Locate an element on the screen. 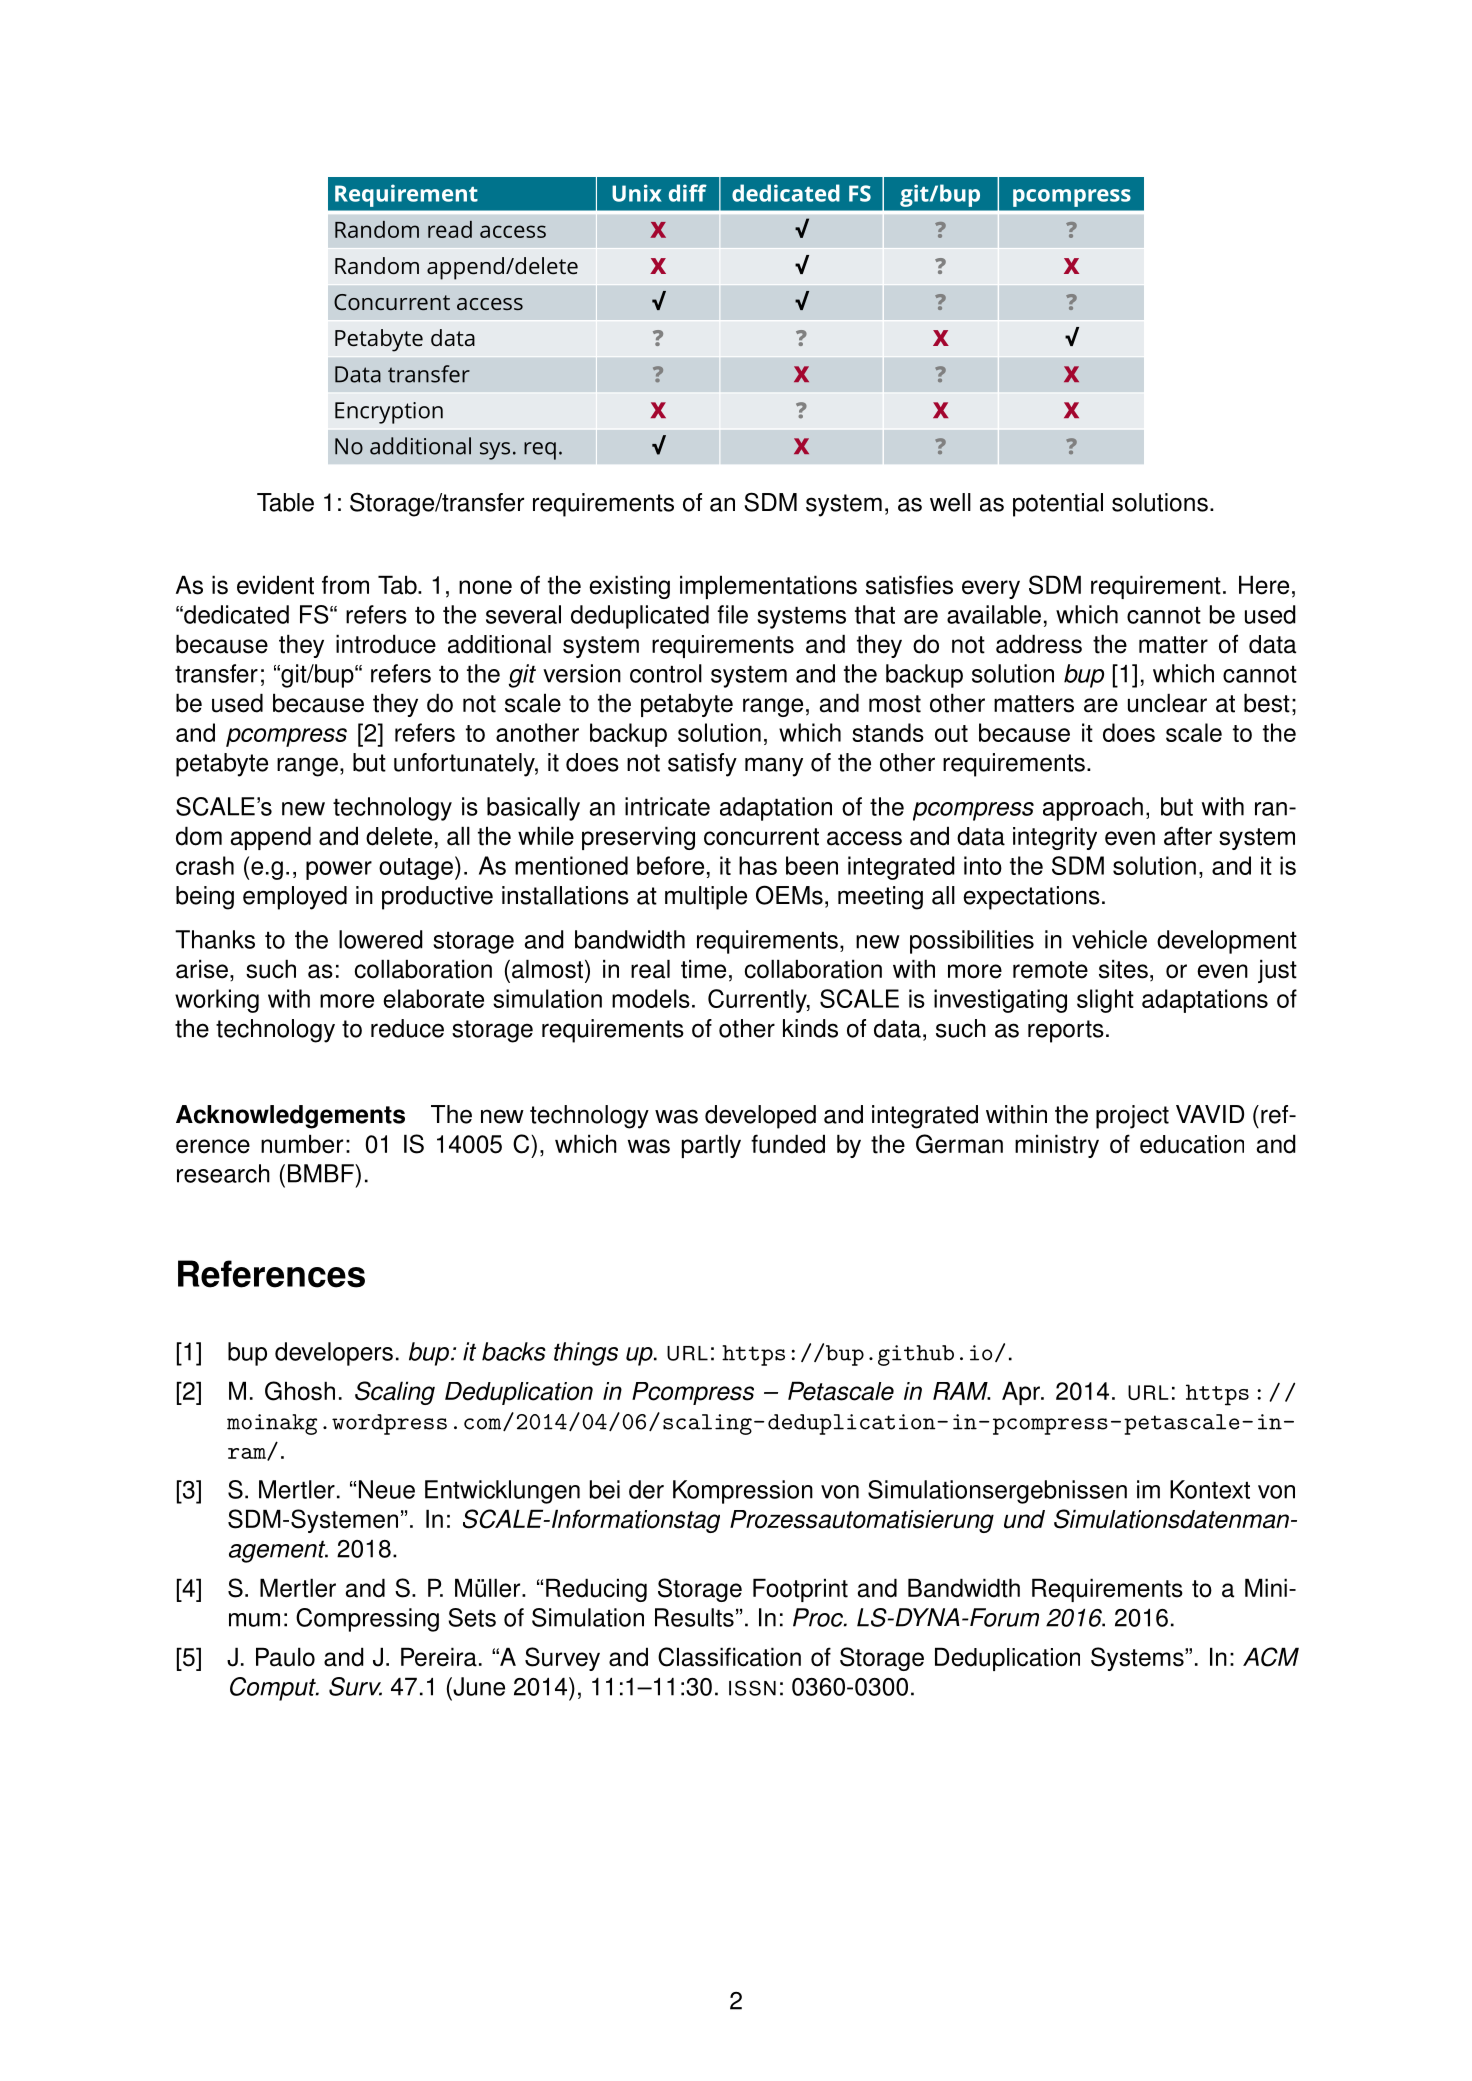 The image size is (1472, 2081). Table is located at coordinates (285, 502).
